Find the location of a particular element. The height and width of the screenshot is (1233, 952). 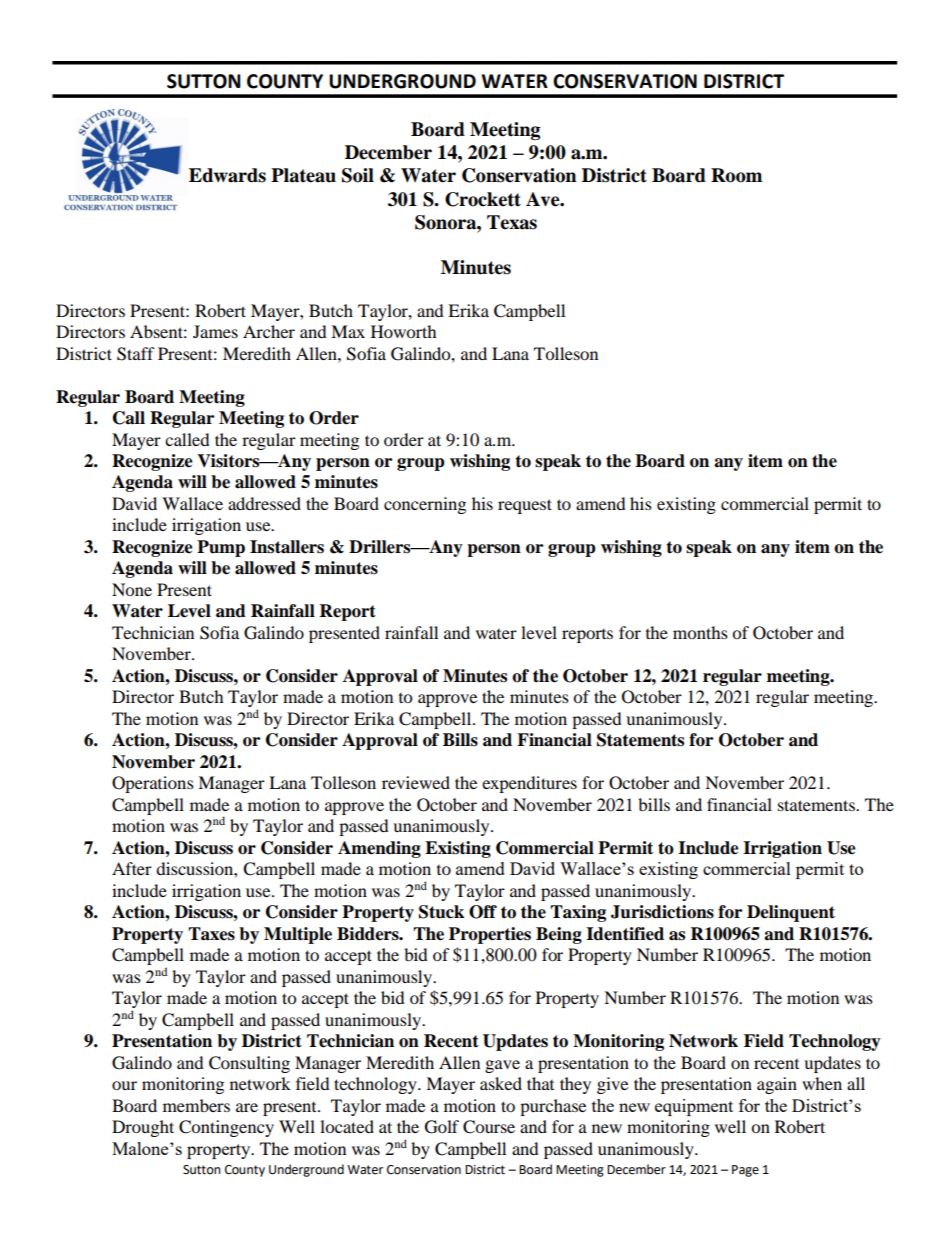

request is located at coordinates (525, 506).
